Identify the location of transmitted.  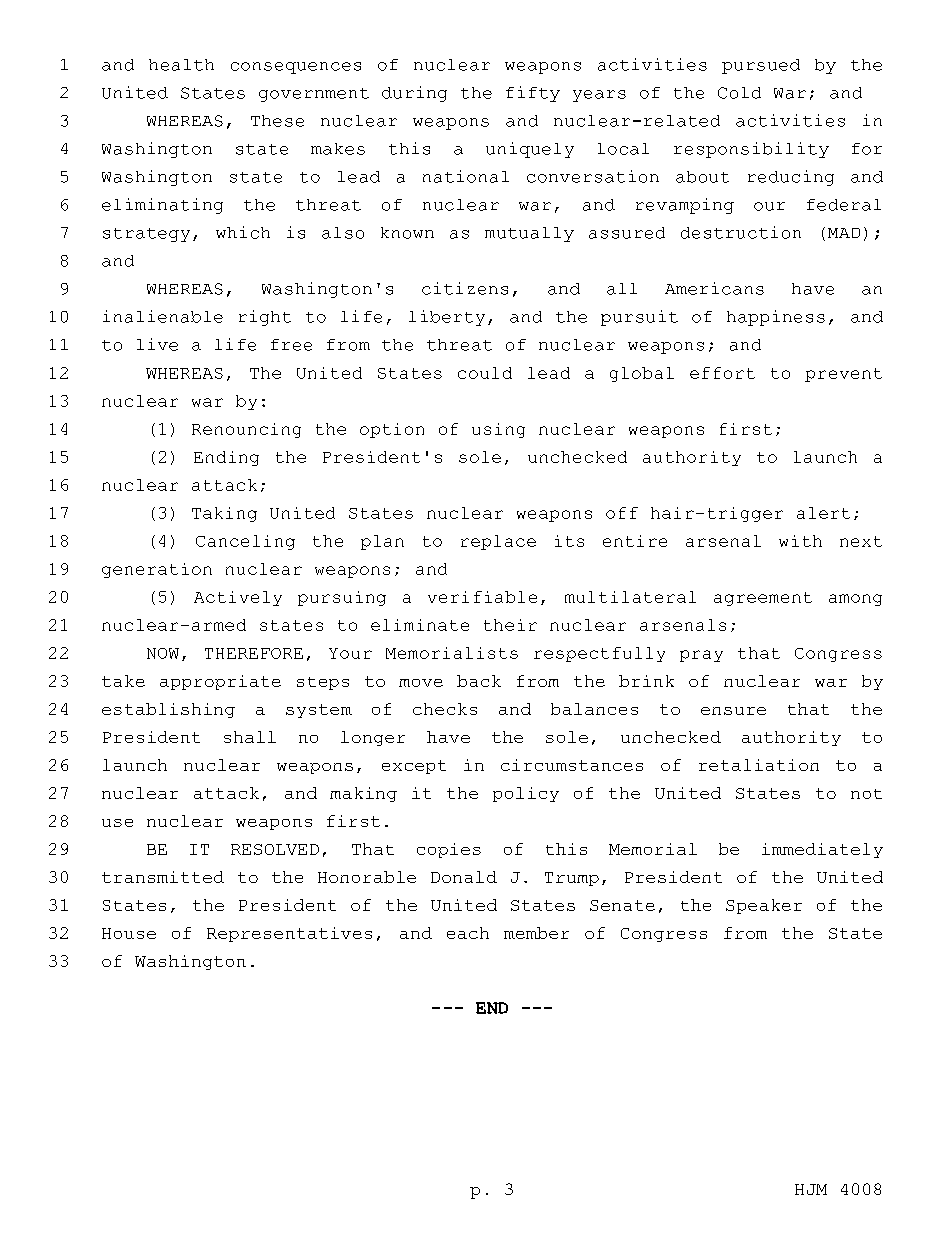
(163, 877).
